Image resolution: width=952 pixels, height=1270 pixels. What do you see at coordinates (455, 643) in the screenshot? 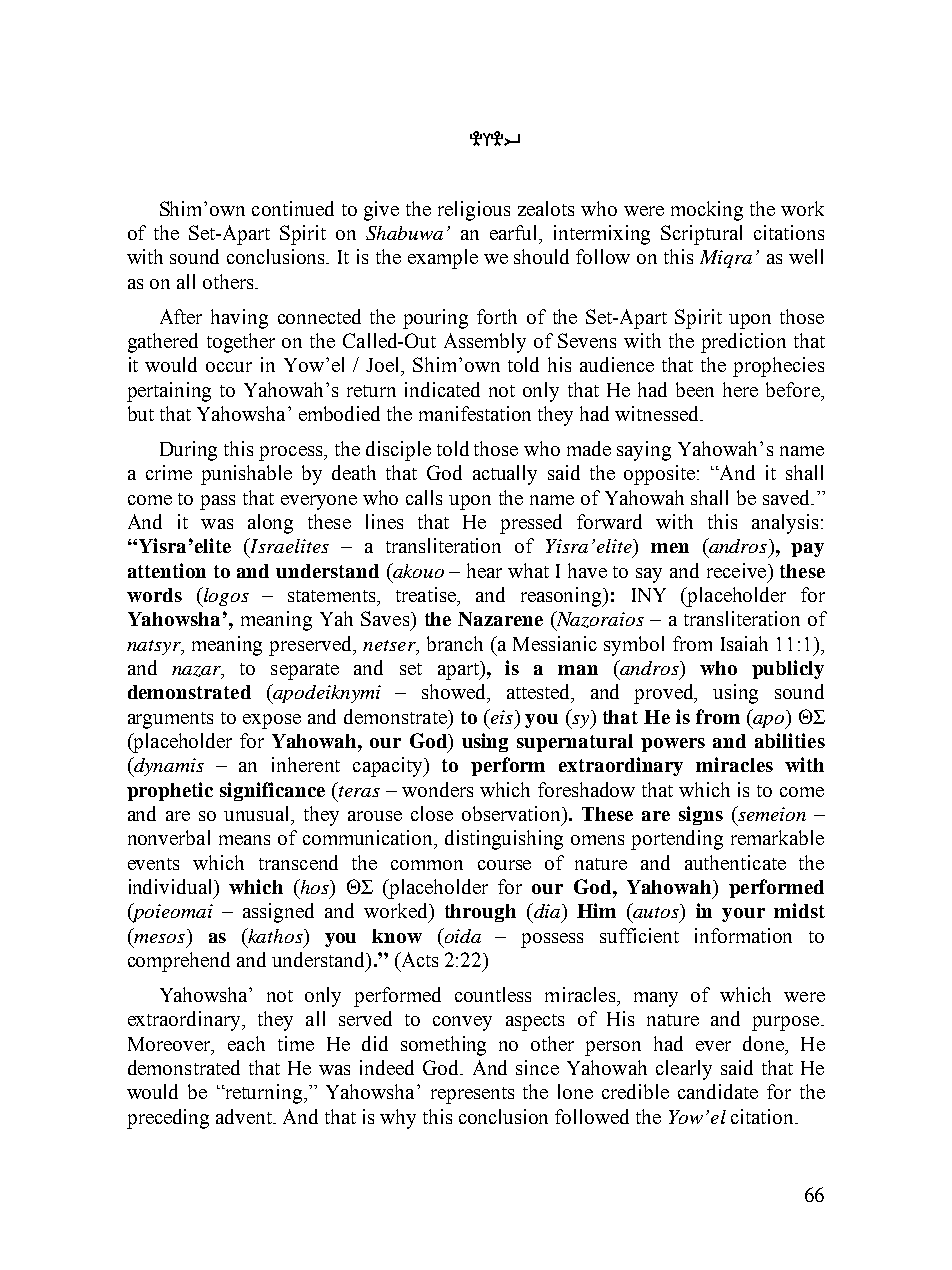
I see `branch` at bounding box center [455, 643].
